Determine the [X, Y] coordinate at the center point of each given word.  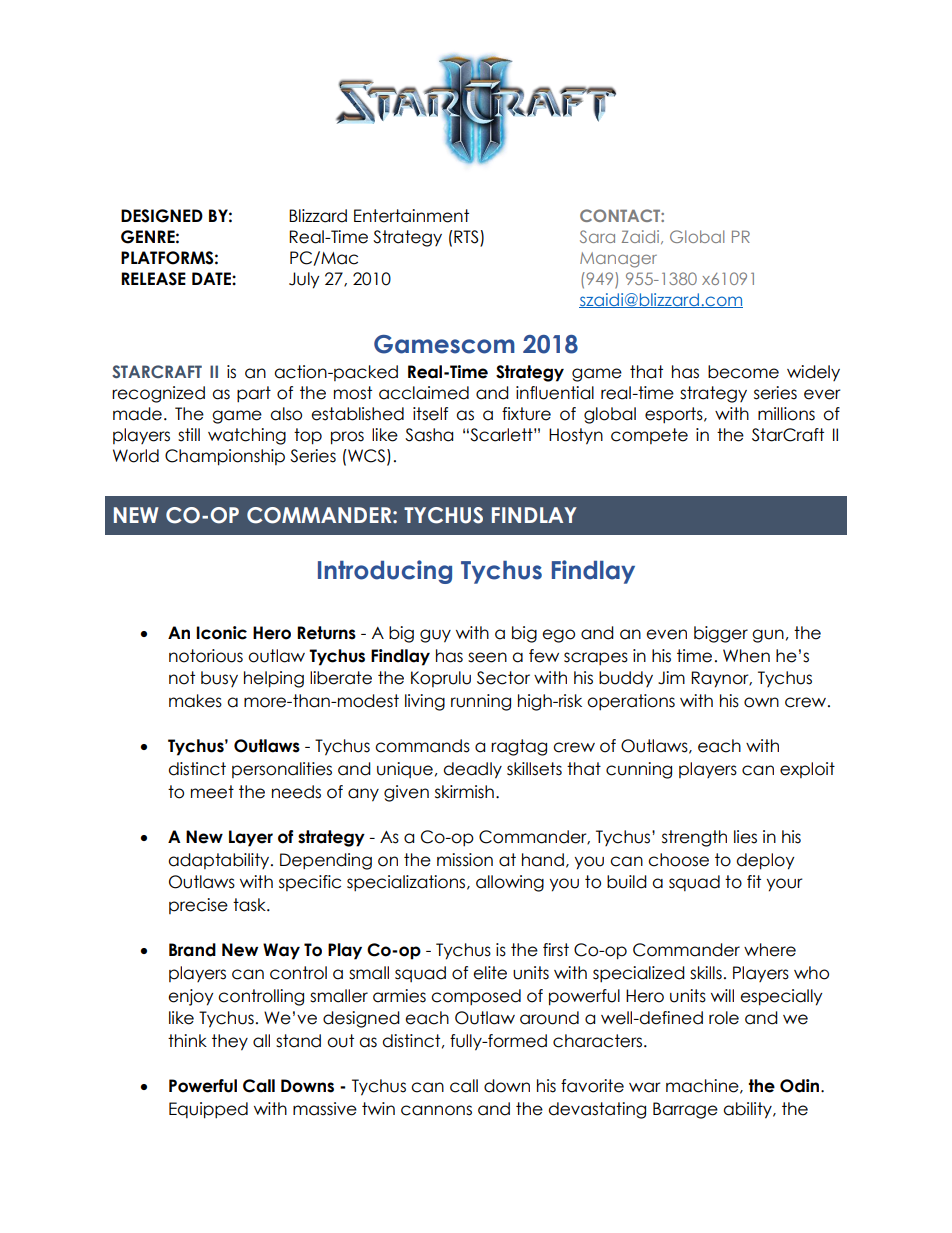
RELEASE [153, 279]
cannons [436, 1110]
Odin [801, 1086]
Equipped [208, 1110]
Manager [618, 260]
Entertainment [411, 216]
